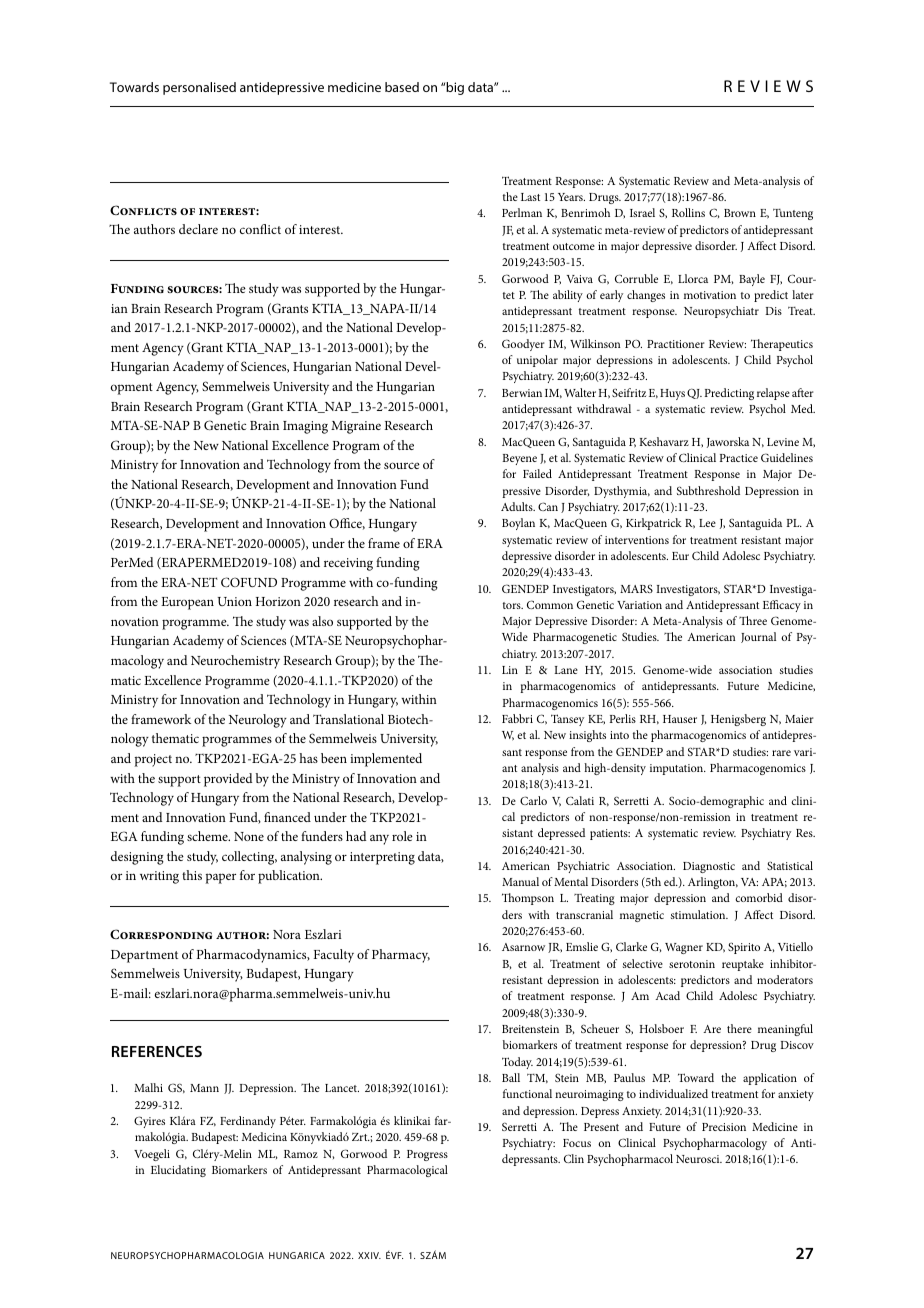 This image has width=924, height=1308. Describe the element at coordinates (402, 87) in the image. I see `based` at that location.
